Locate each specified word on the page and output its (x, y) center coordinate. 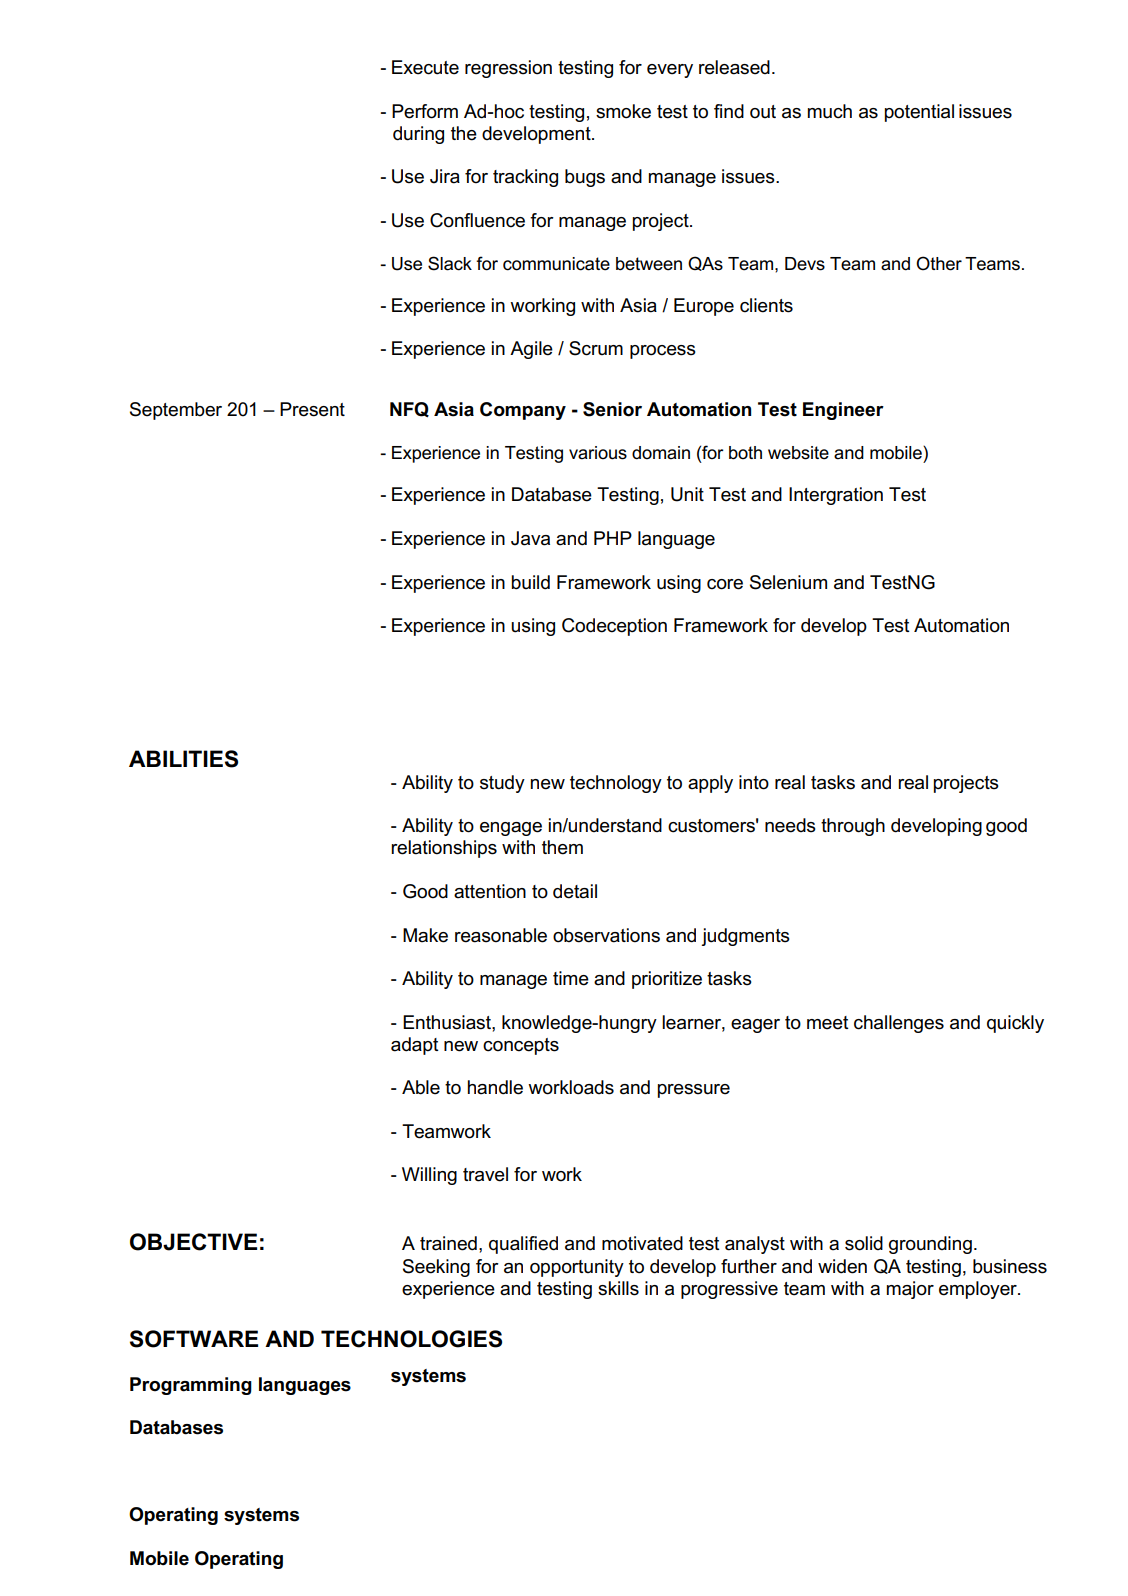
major (910, 1290)
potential (919, 113)
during (418, 135)
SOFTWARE (194, 1339)
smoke (623, 111)
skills (618, 1288)
